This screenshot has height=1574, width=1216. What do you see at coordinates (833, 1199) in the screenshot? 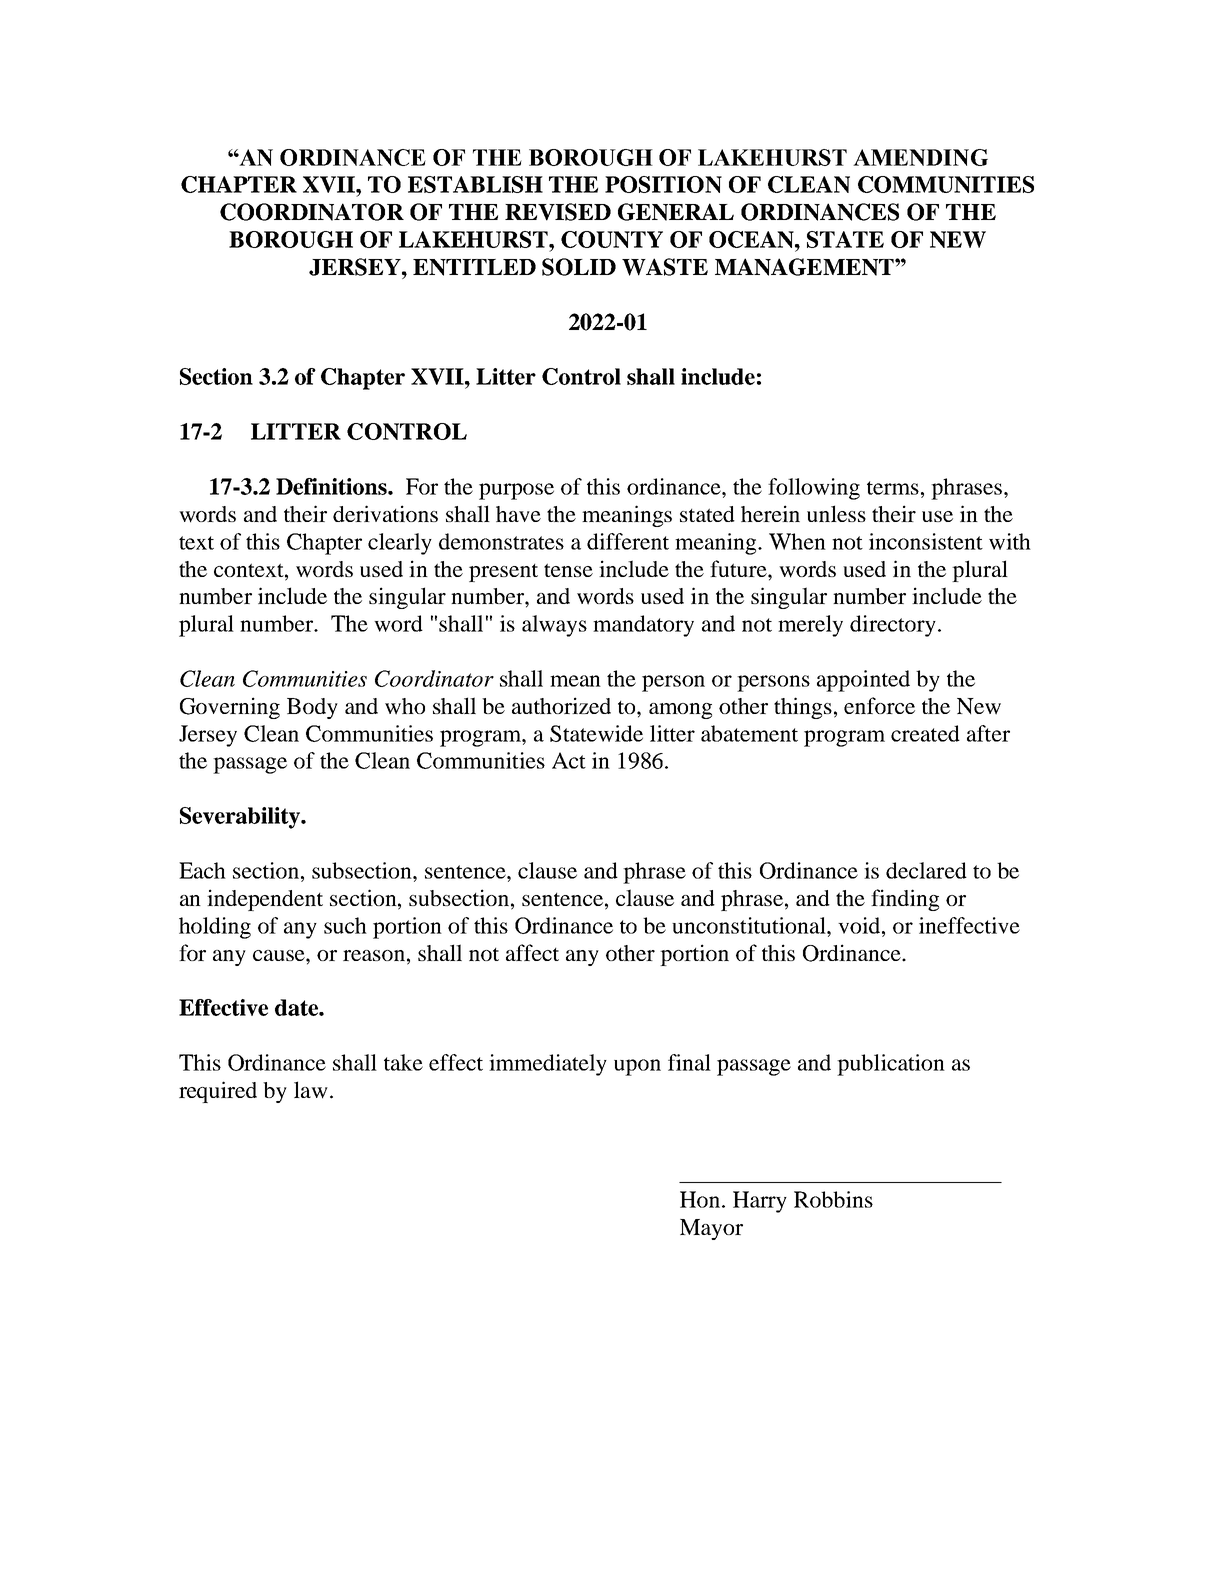
I see `Robbins` at bounding box center [833, 1199].
